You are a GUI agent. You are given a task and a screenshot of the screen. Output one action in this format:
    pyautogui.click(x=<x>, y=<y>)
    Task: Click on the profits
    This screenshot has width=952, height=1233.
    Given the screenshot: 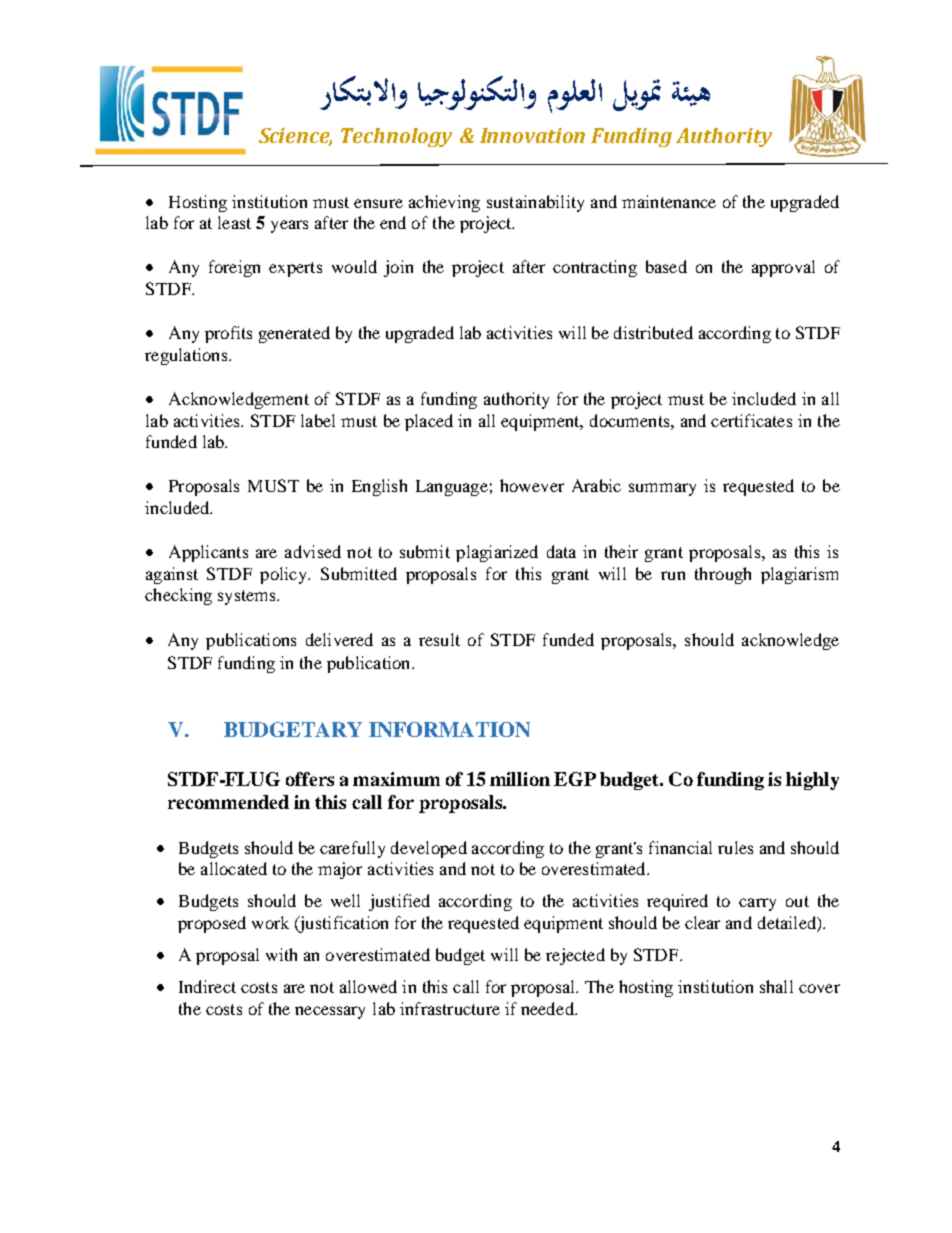 What is the action you would take?
    pyautogui.click(x=228, y=334)
